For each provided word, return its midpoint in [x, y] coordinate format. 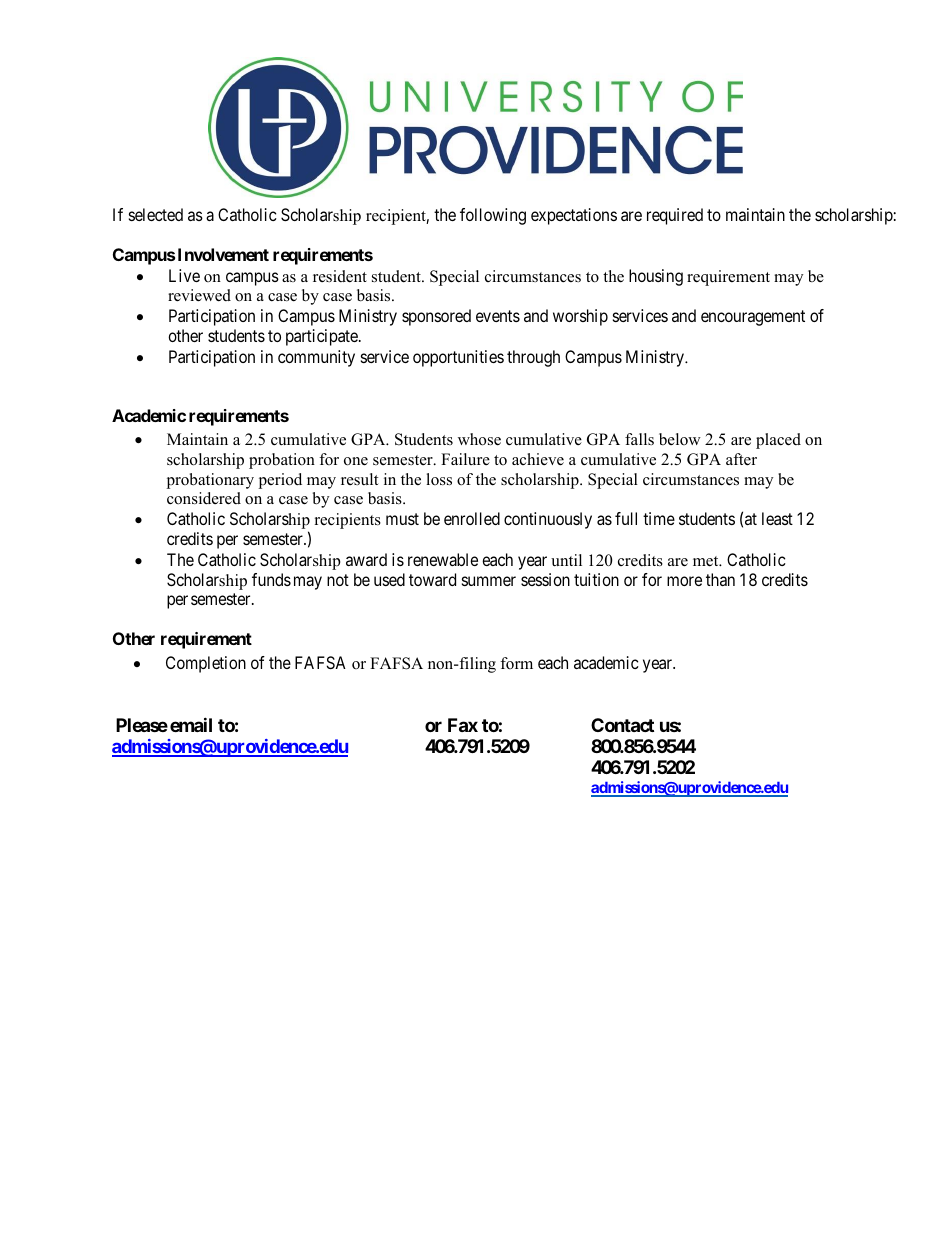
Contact [622, 725]
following [493, 216]
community [316, 358]
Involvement [223, 254]
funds [271, 579]
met [707, 561]
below [680, 439]
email [191, 724]
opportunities [458, 358]
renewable [443, 559]
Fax [463, 725]
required [675, 216]
